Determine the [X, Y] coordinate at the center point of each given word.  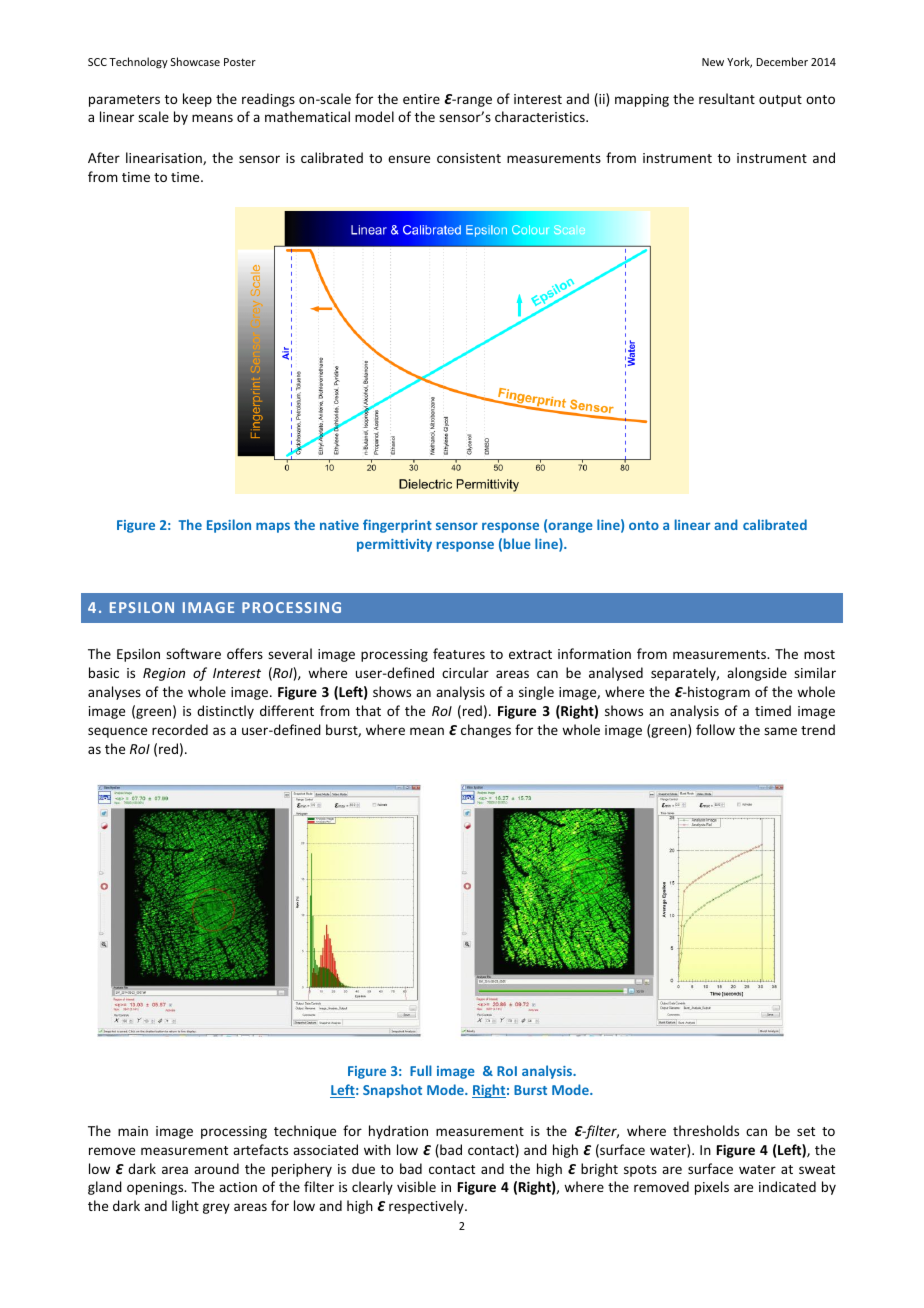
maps [273, 527]
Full [421, 1070]
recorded [180, 729]
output [780, 101]
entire [421, 99]
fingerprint [397, 526]
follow [715, 729]
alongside [757, 674]
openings [156, 1188]
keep [197, 100]
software [193, 653]
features [459, 653]
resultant [727, 98]
